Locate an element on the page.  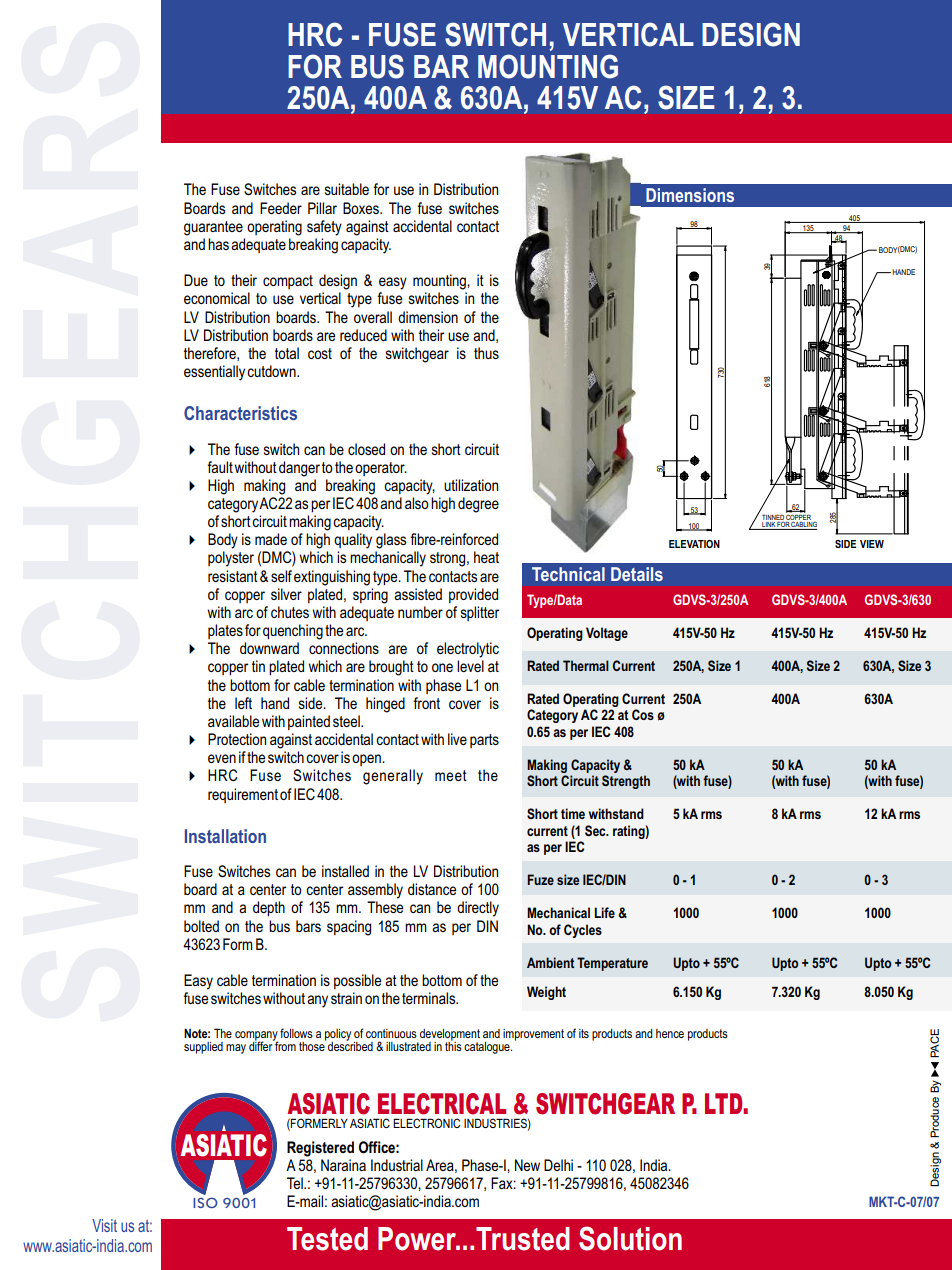
available is located at coordinates (233, 721).
